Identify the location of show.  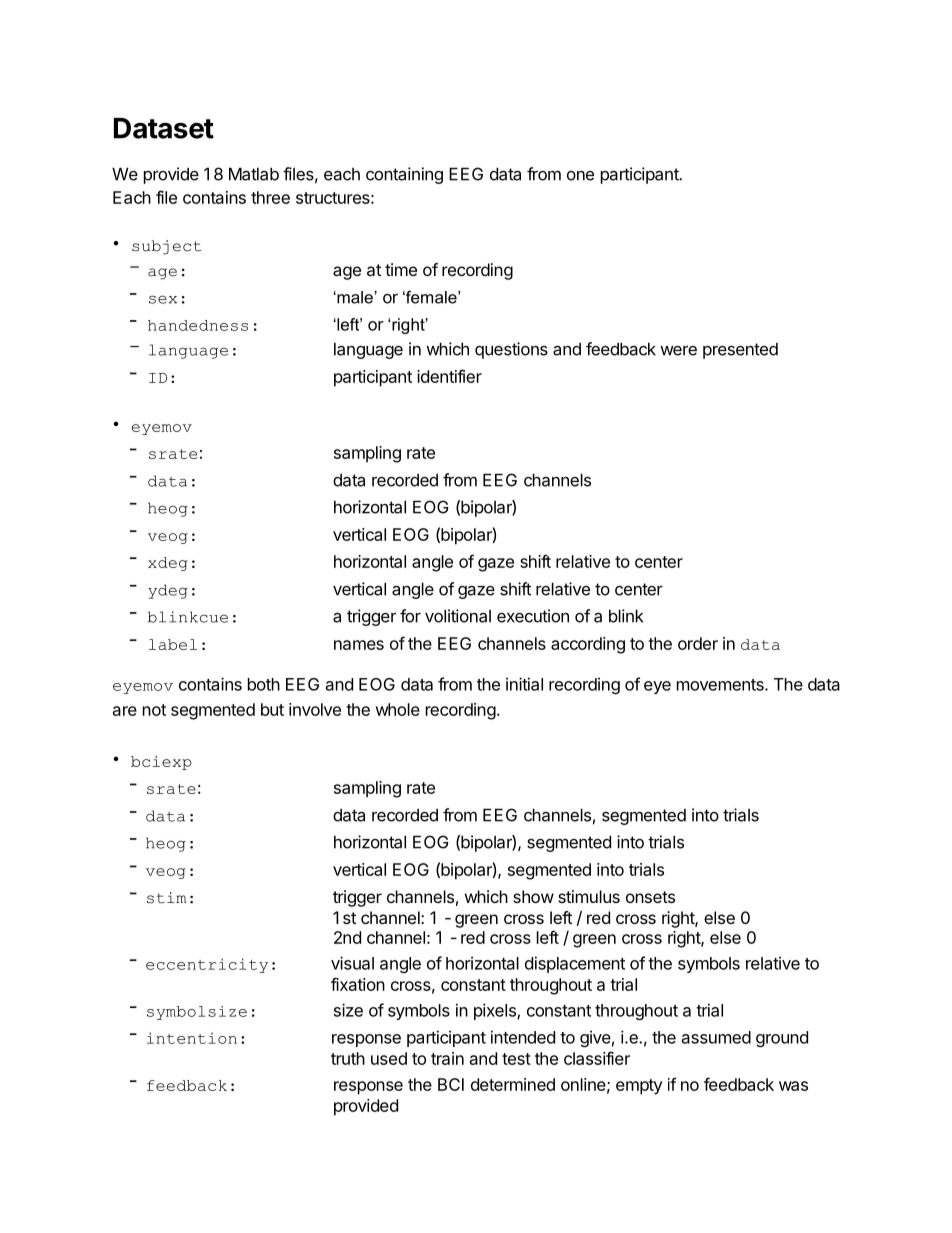
(533, 896).
